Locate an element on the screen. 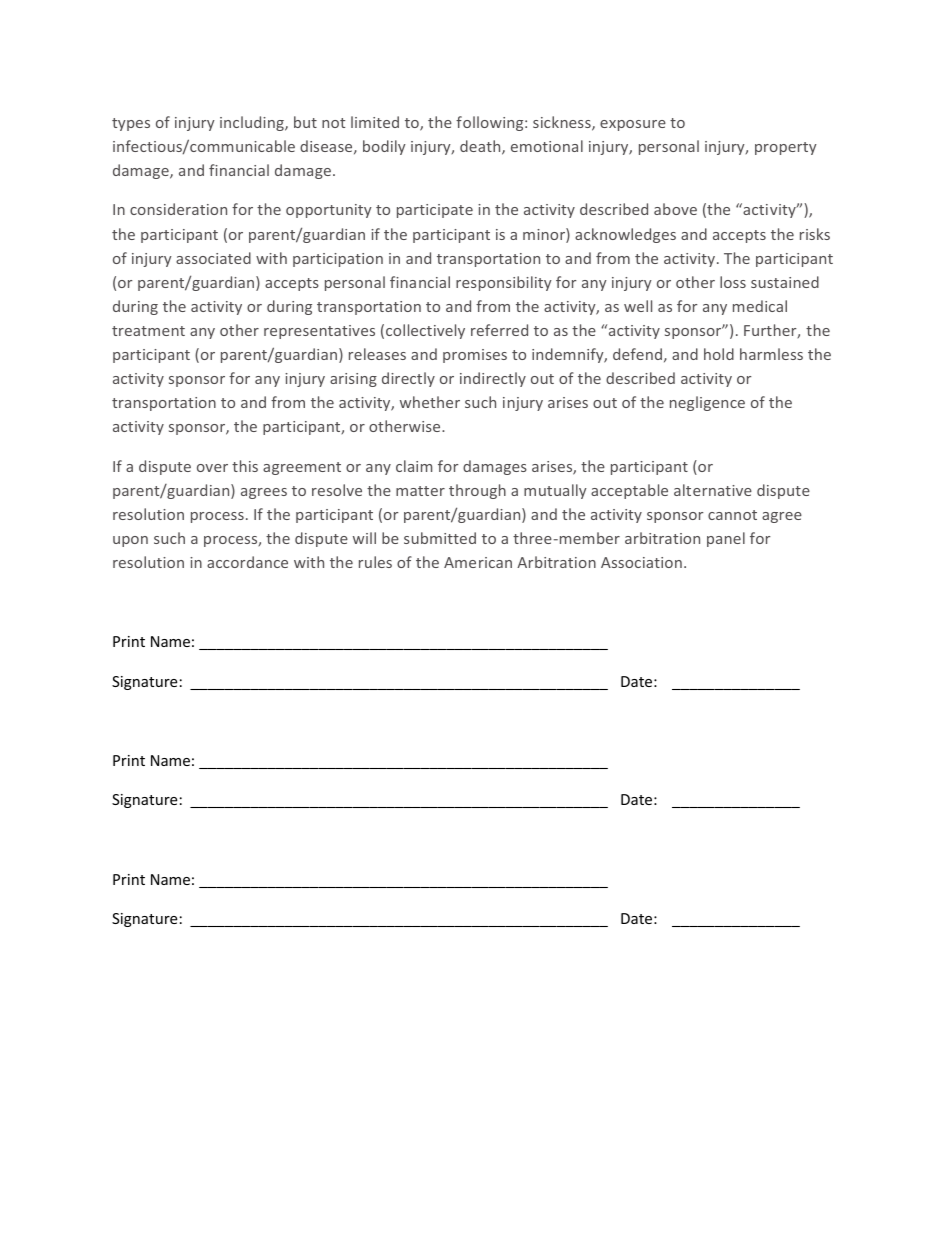  medical is located at coordinates (760, 306).
